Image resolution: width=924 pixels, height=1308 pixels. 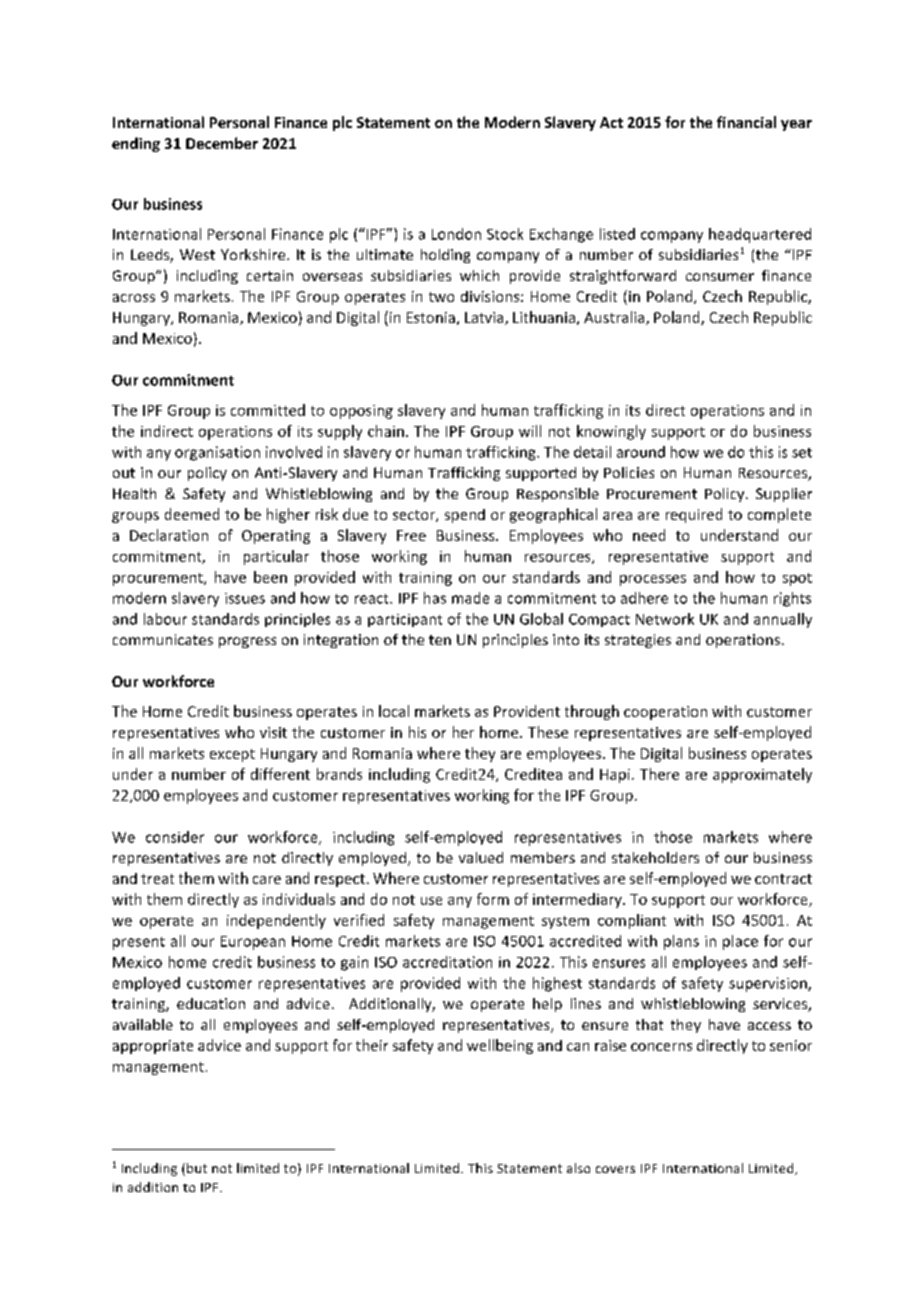 What do you see at coordinates (440, 640) in the document?
I see `ten` at bounding box center [440, 640].
